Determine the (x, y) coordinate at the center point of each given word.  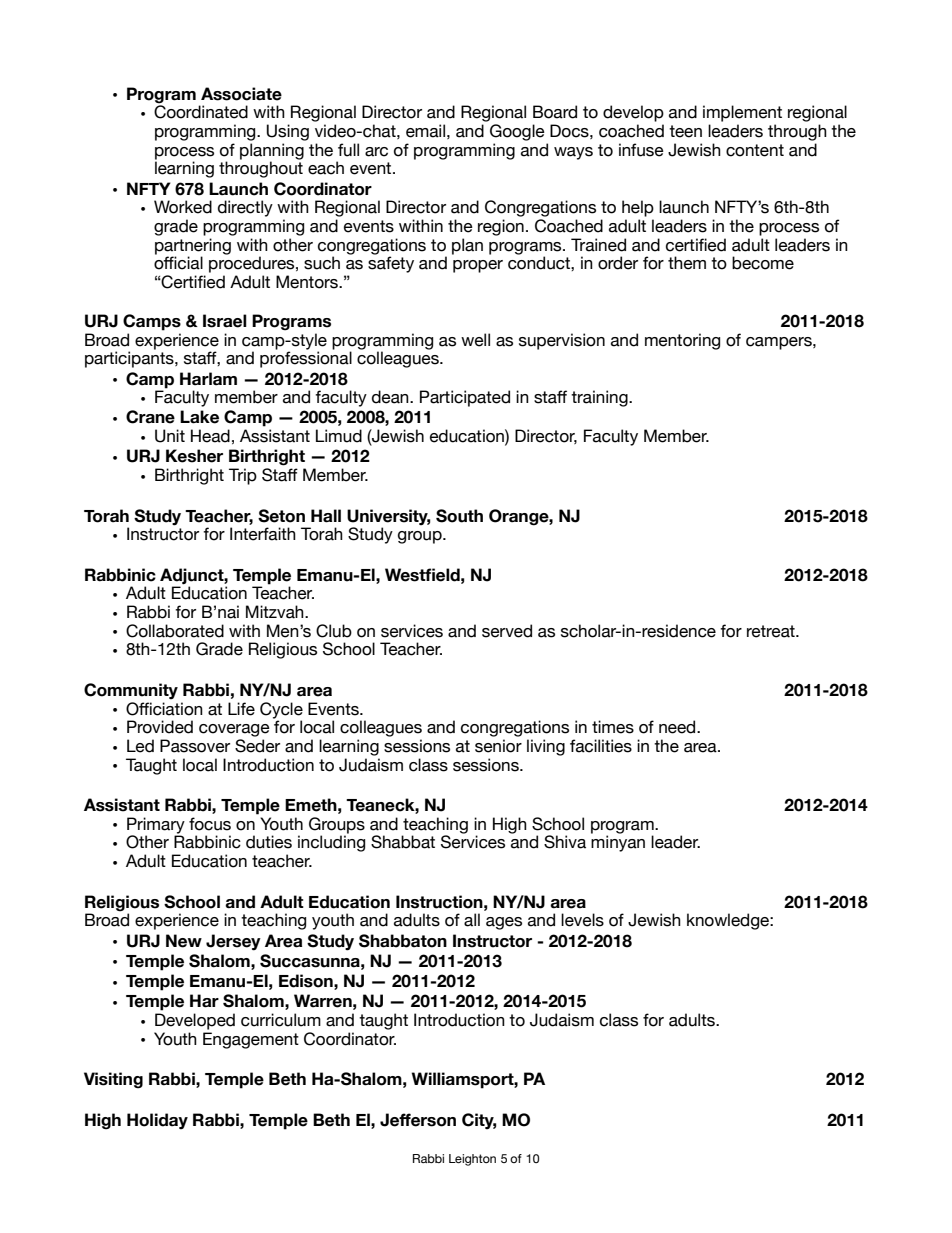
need (678, 727)
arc (376, 152)
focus (210, 824)
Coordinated (201, 111)
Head (210, 436)
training (600, 398)
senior (498, 746)
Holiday (157, 1121)
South (459, 516)
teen (685, 131)
